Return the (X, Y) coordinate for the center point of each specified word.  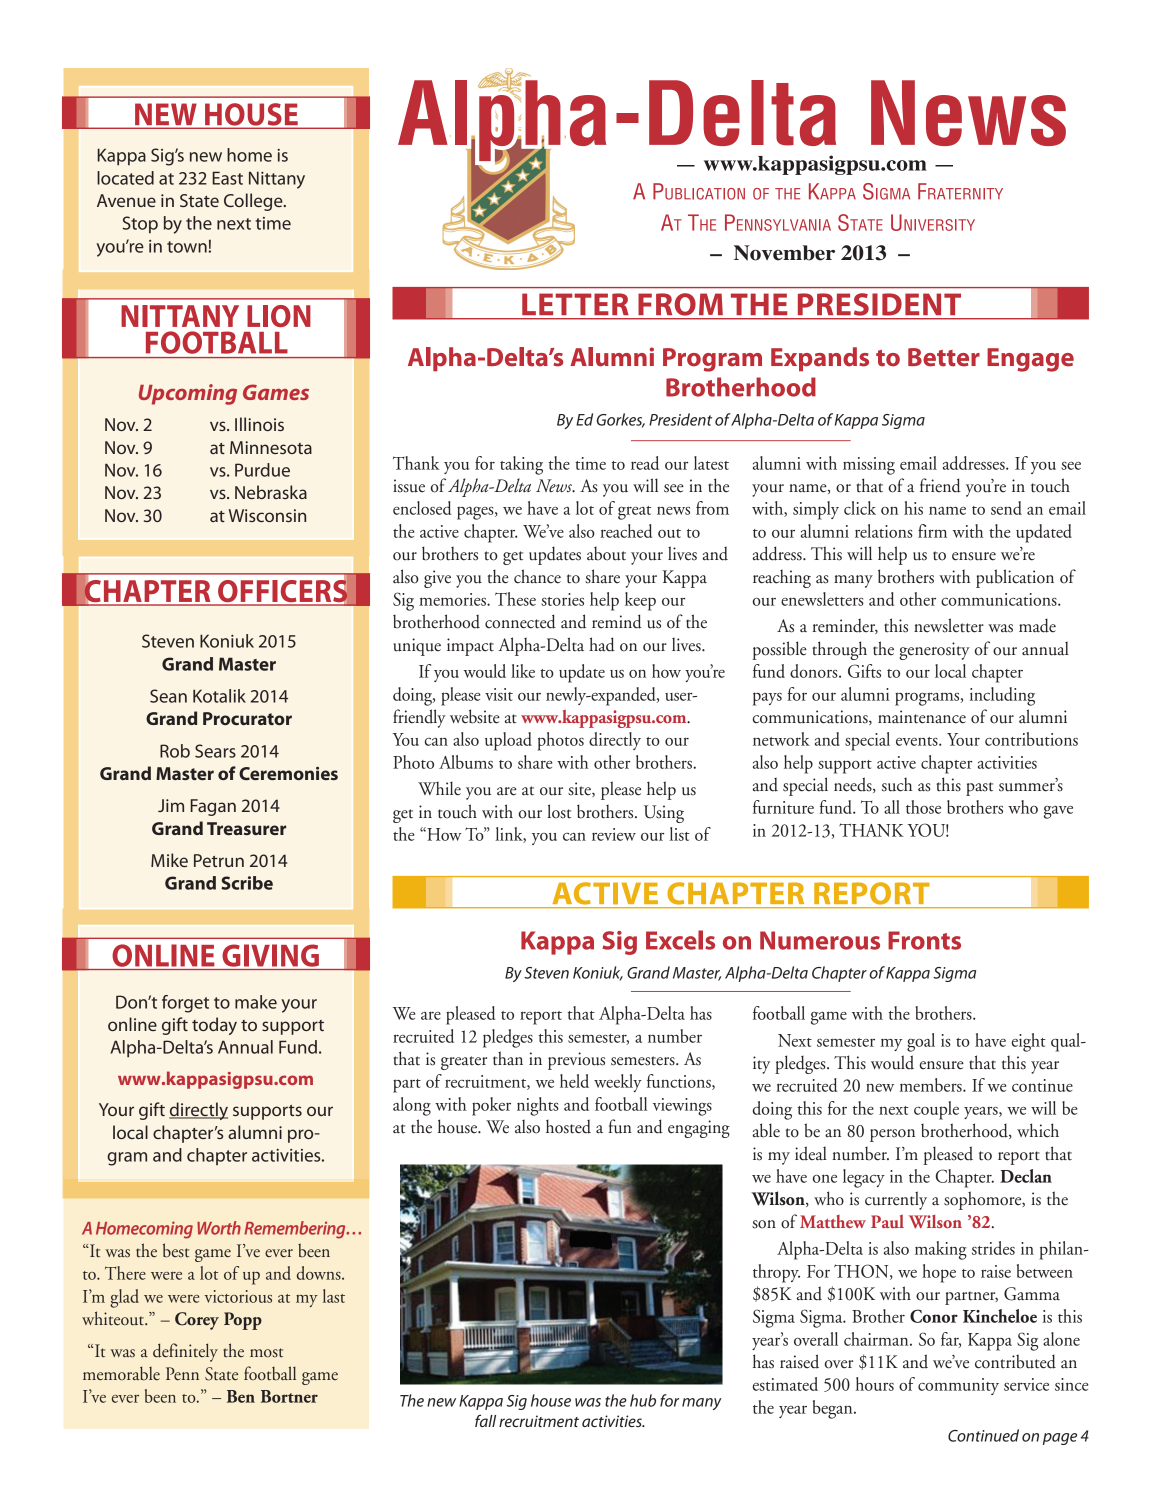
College (254, 202)
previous (576, 1061)
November (784, 253)
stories (562, 599)
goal (921, 1042)
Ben (241, 1396)
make (256, 1002)
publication (1015, 578)
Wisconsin (267, 515)
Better (944, 357)
